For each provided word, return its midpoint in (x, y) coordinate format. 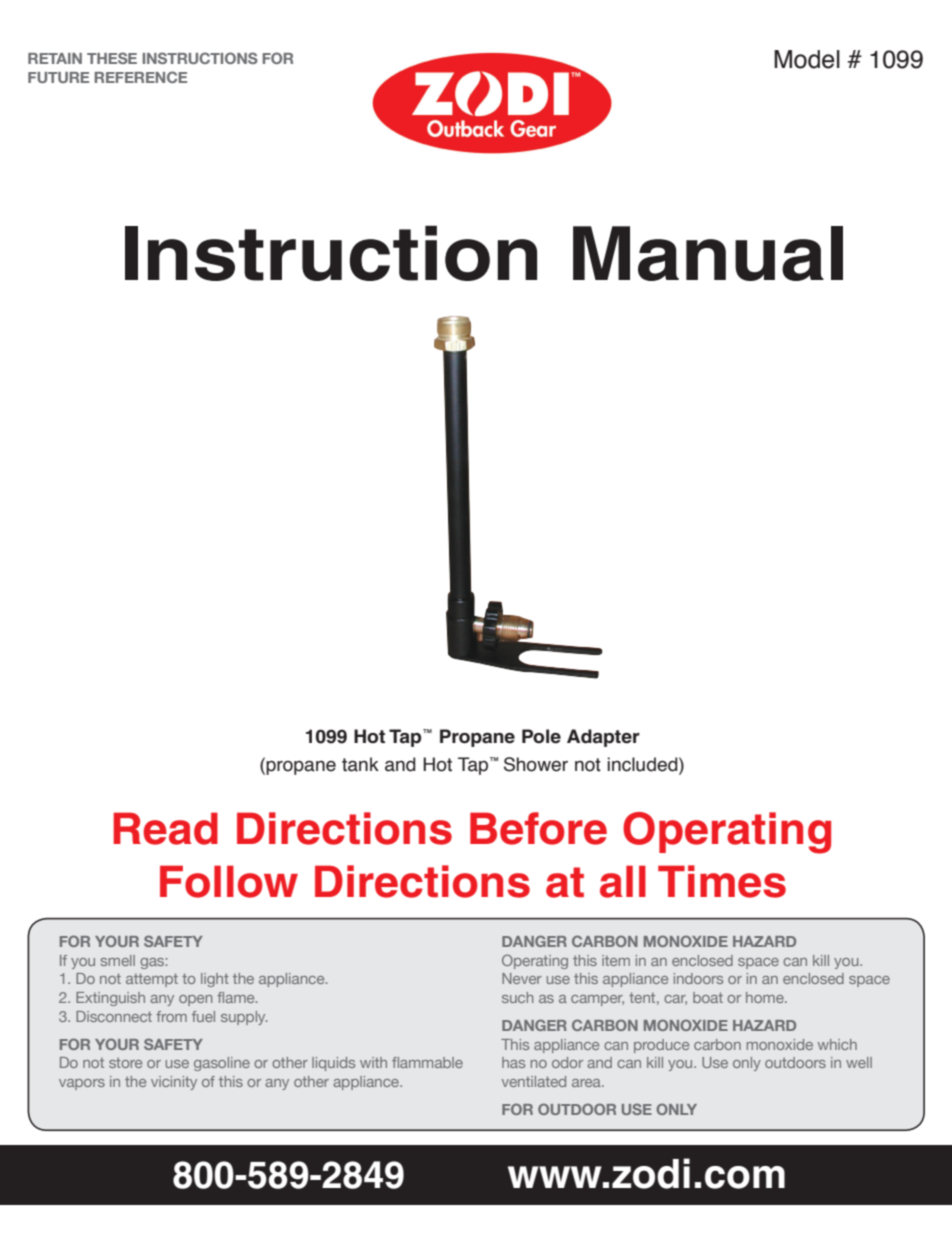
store (125, 1063)
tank (360, 764)
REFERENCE (141, 77)
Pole (541, 736)
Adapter (603, 738)
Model (807, 59)
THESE (112, 58)
